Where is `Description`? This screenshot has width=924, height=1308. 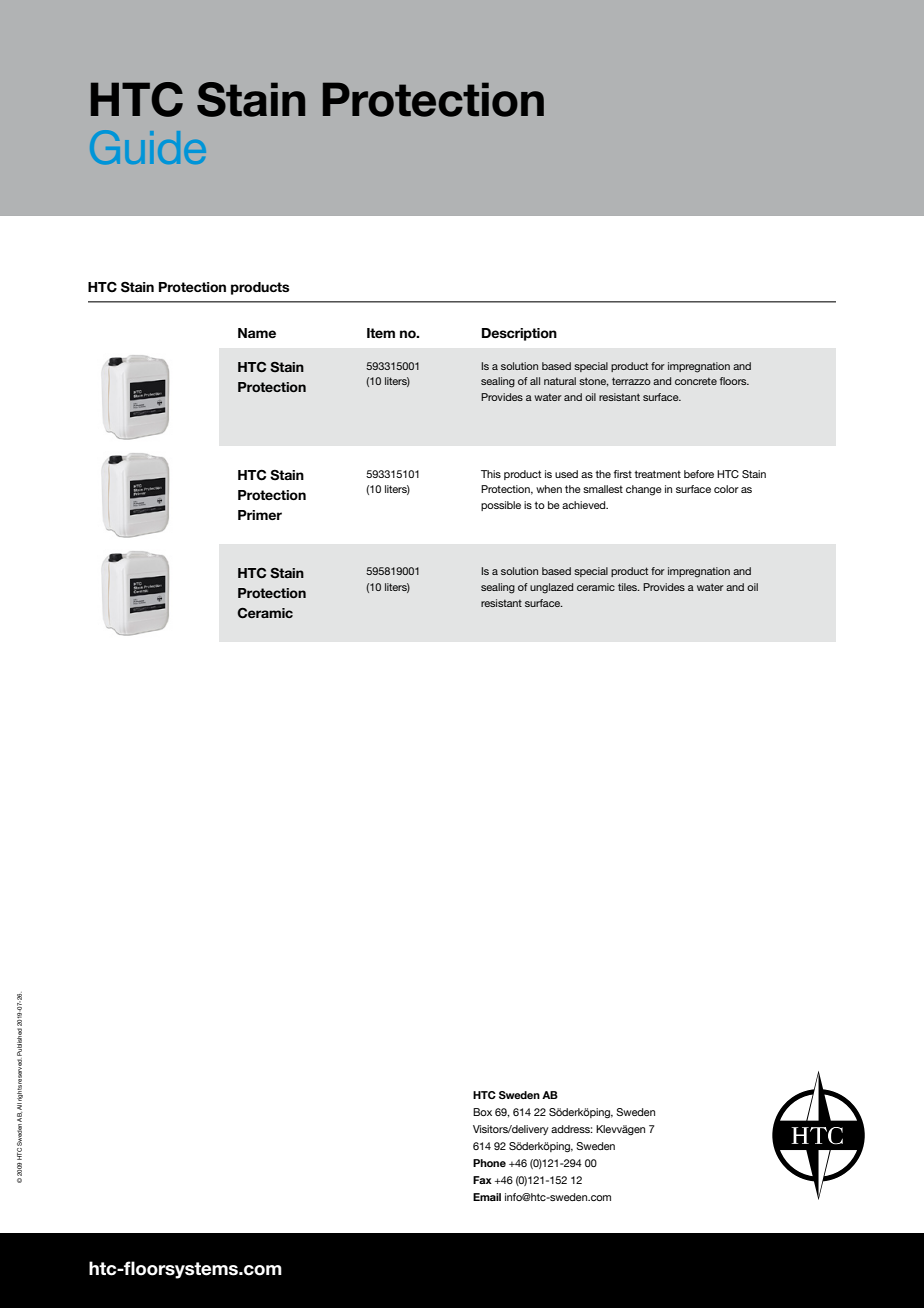
Description is located at coordinates (519, 334).
